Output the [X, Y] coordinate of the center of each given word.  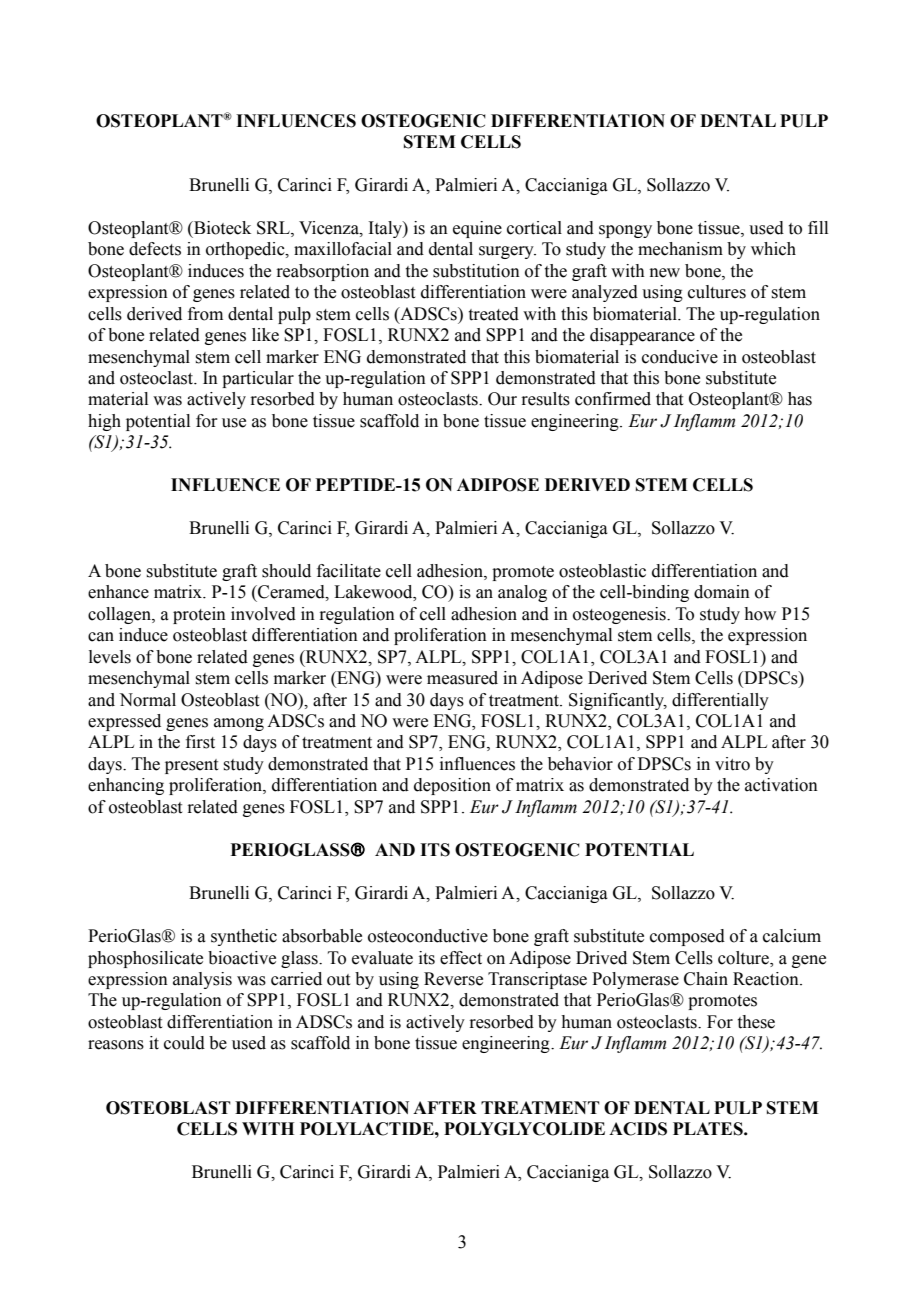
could [184, 1043]
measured [462, 678]
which [773, 249]
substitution [476, 271]
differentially [720, 701]
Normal [147, 700]
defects [155, 249]
